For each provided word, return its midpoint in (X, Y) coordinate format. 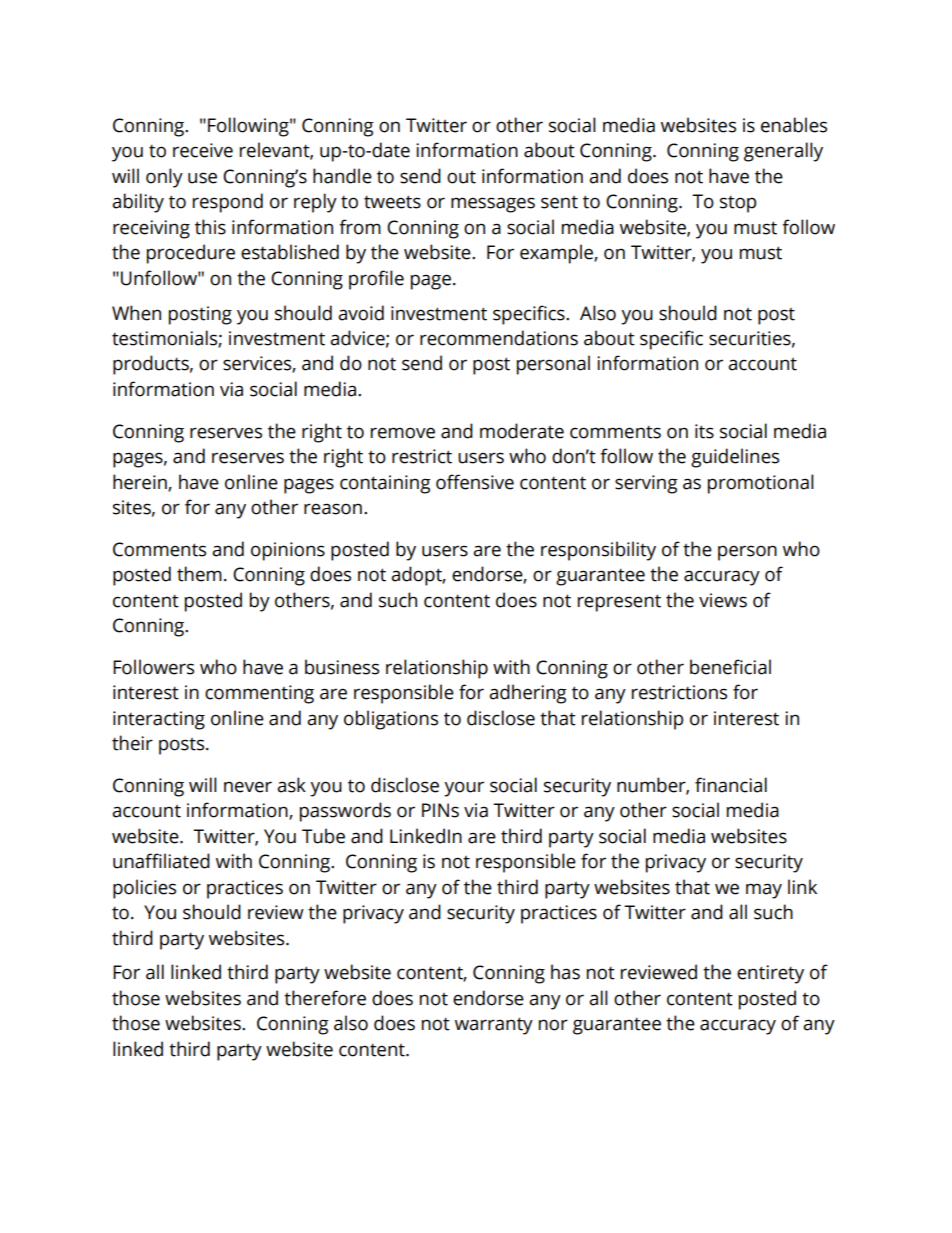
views (723, 600)
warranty (494, 1026)
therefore (325, 998)
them (199, 574)
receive (203, 150)
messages (493, 205)
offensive (475, 482)
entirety (770, 974)
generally (783, 152)
